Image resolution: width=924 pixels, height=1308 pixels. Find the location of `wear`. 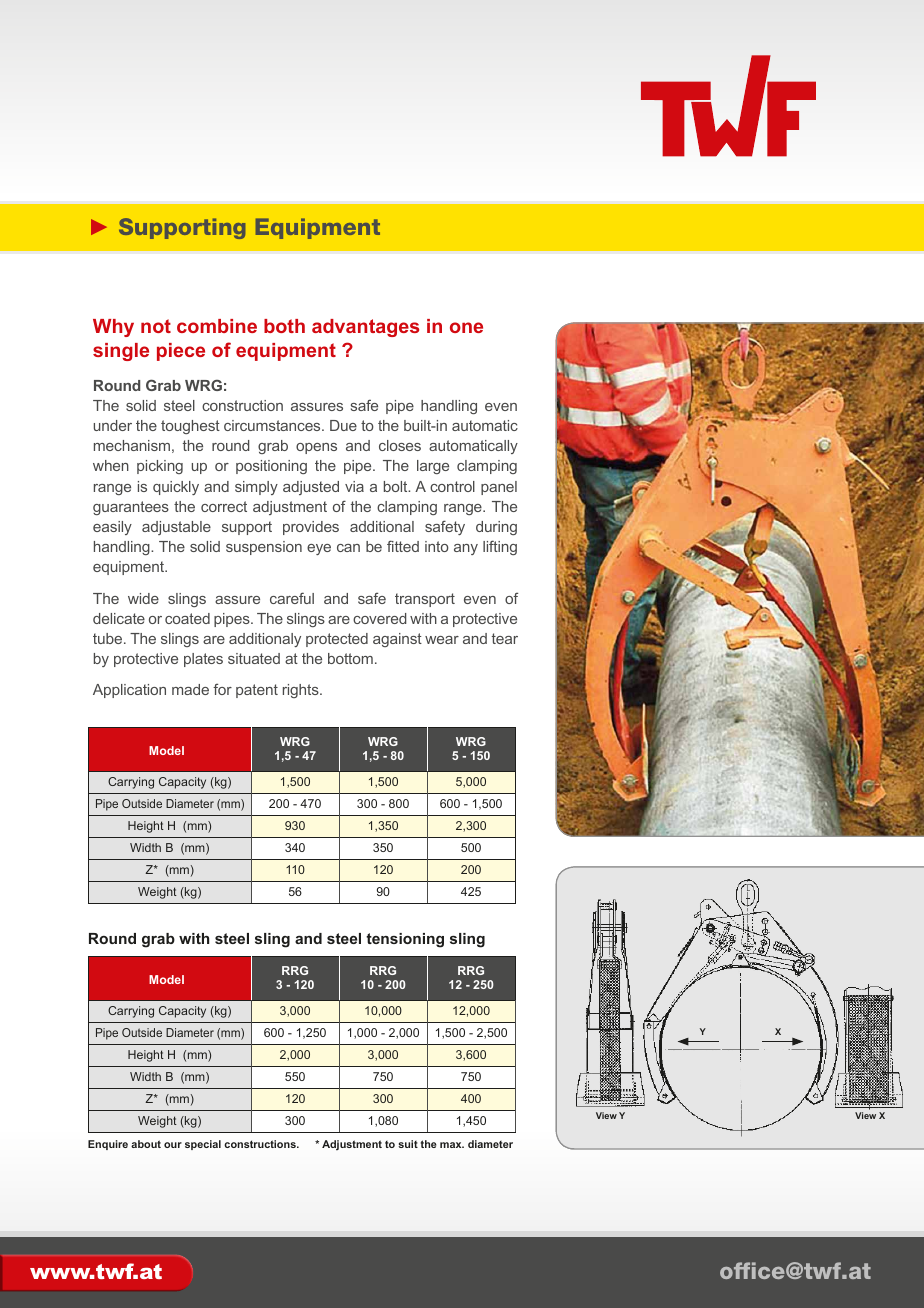

wear is located at coordinates (442, 640).
